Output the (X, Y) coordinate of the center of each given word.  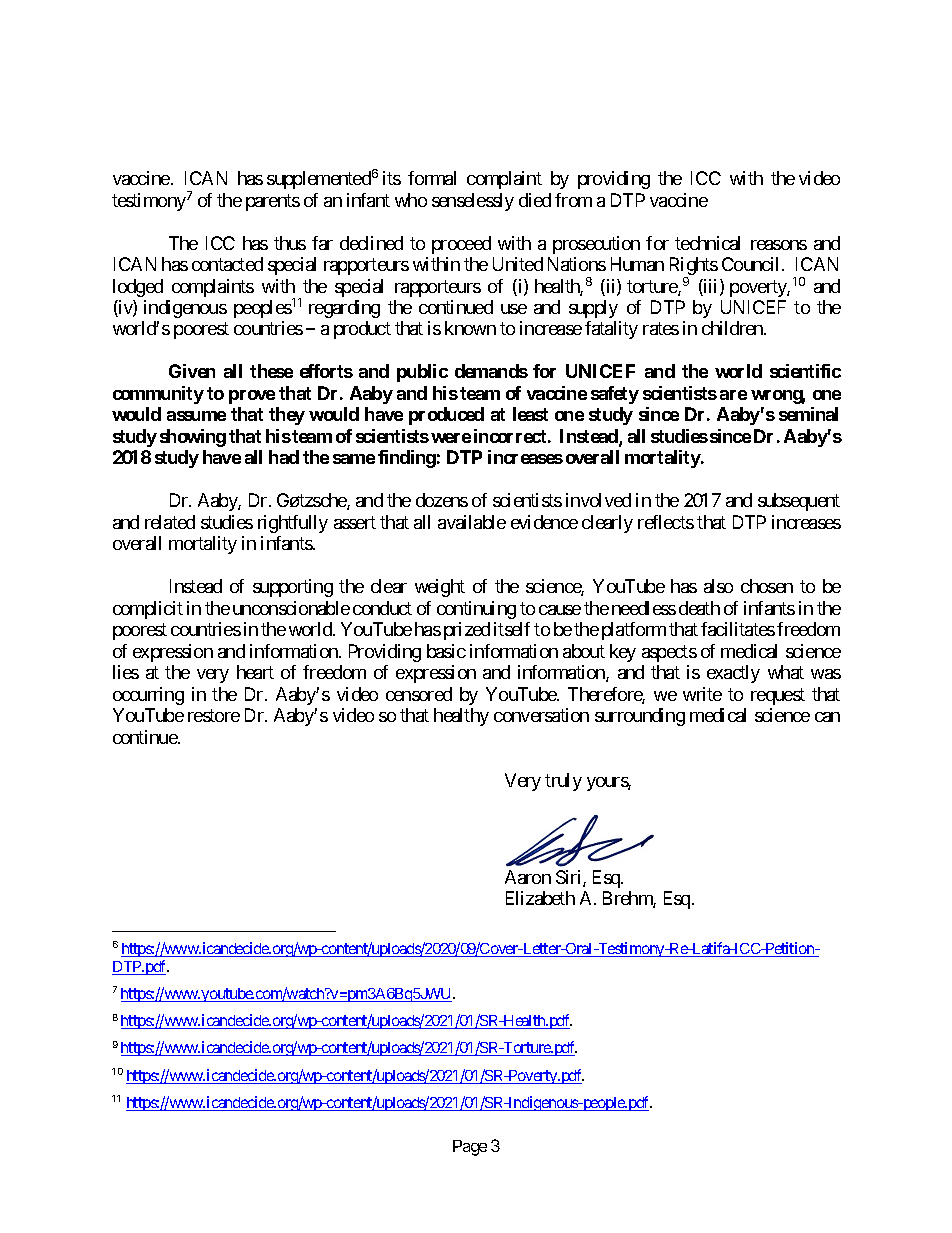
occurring (148, 696)
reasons (779, 245)
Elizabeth (540, 898)
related (170, 522)
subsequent (799, 502)
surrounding (640, 717)
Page (470, 1148)
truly (563, 782)
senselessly (473, 202)
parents (273, 202)
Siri (570, 878)
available (472, 522)
